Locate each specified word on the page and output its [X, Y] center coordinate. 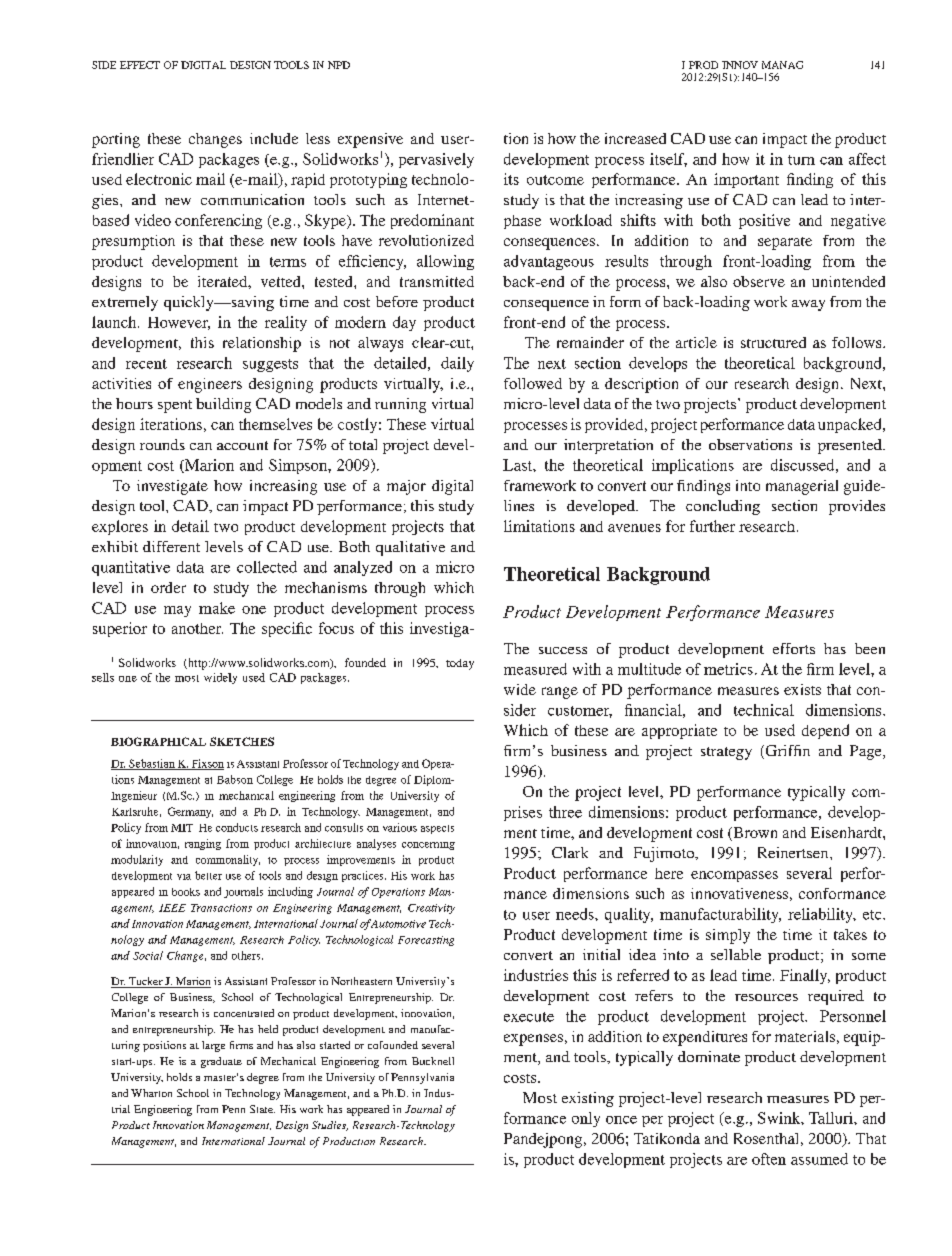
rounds [162, 444]
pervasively [436, 160]
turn [801, 160]
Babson [235, 779]
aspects [437, 829]
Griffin [786, 752]
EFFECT [140, 65]
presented [851, 446]
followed [533, 383]
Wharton [151, 1093]
